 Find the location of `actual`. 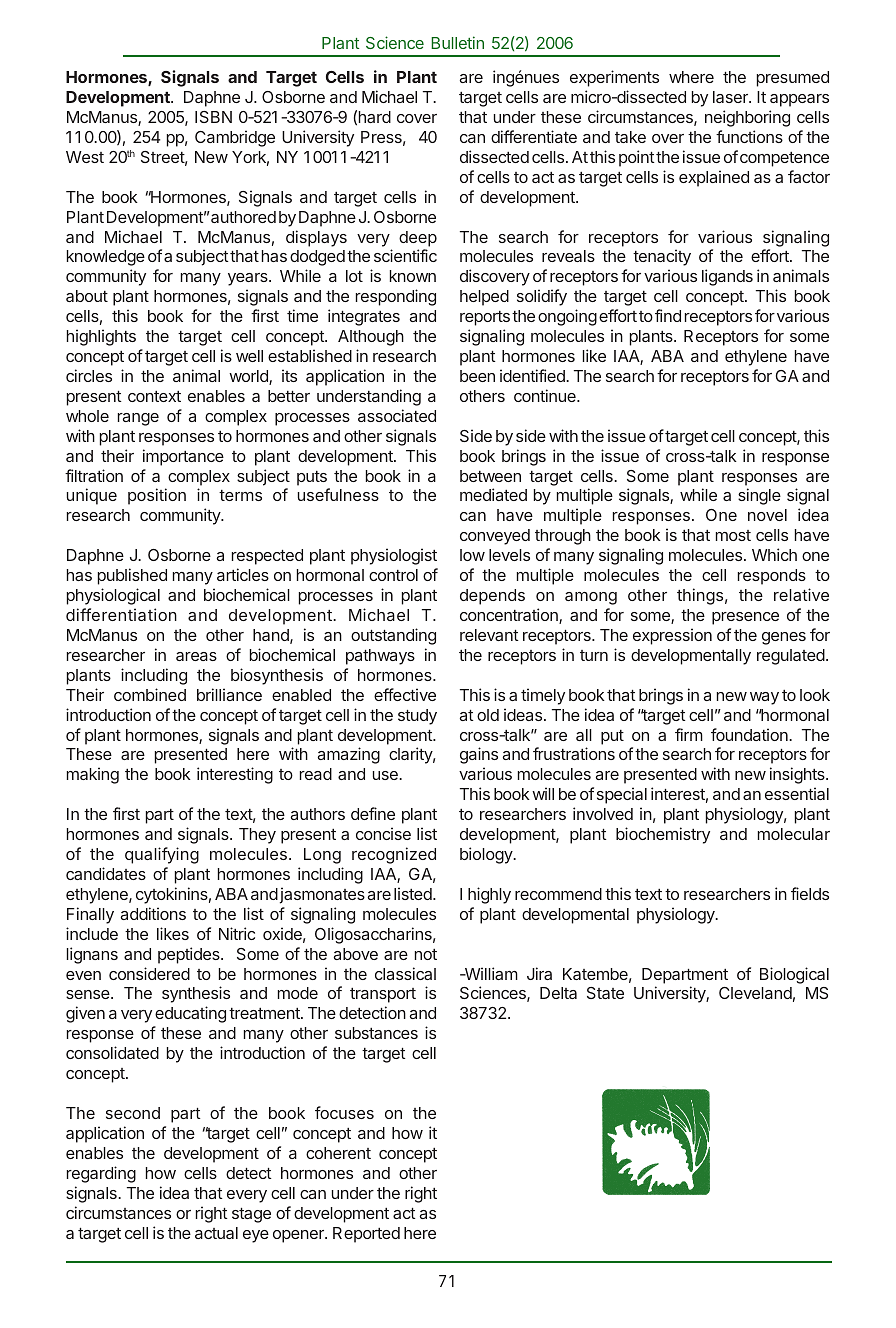

actual is located at coordinates (216, 1233).
